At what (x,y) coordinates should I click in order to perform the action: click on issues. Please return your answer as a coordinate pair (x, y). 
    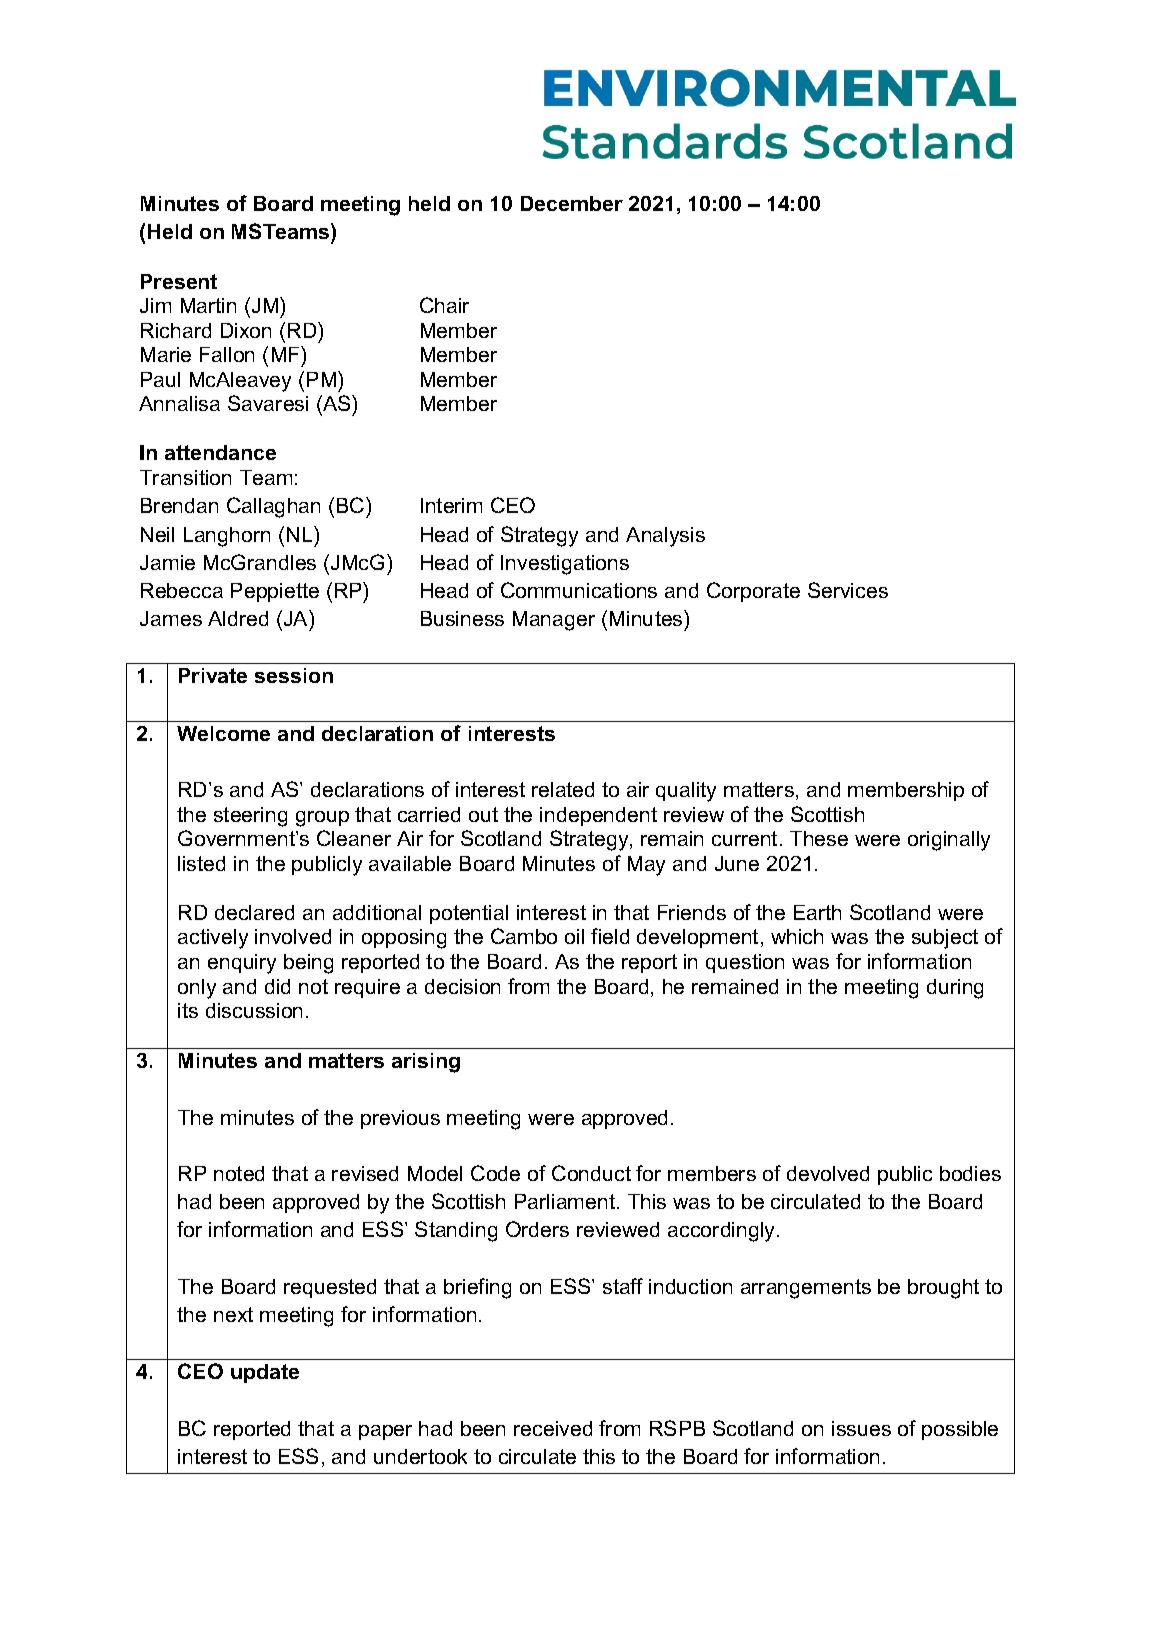
    Looking at the image, I should click on (861, 1428).
